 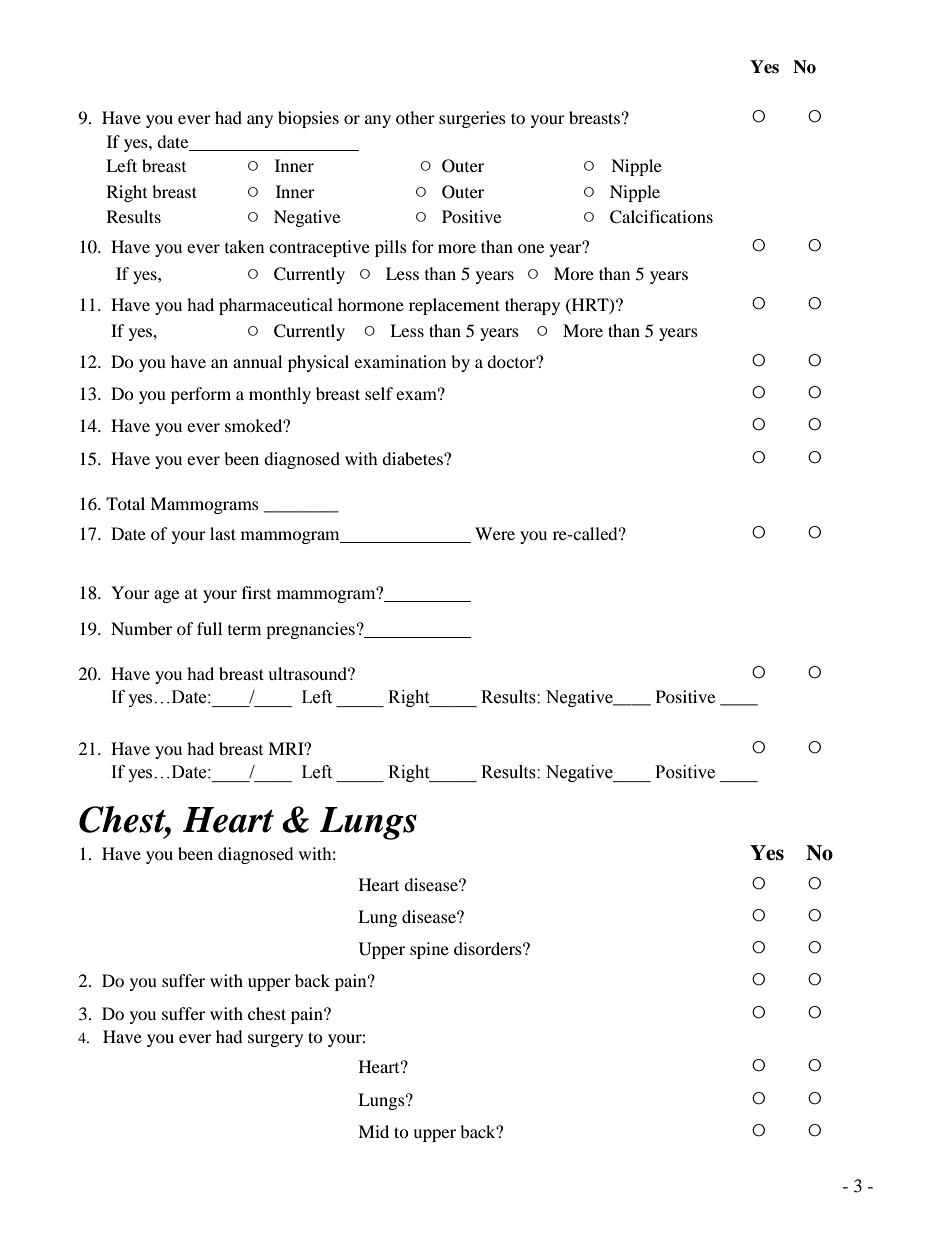 I want to click on replacement, so click(x=454, y=306).
